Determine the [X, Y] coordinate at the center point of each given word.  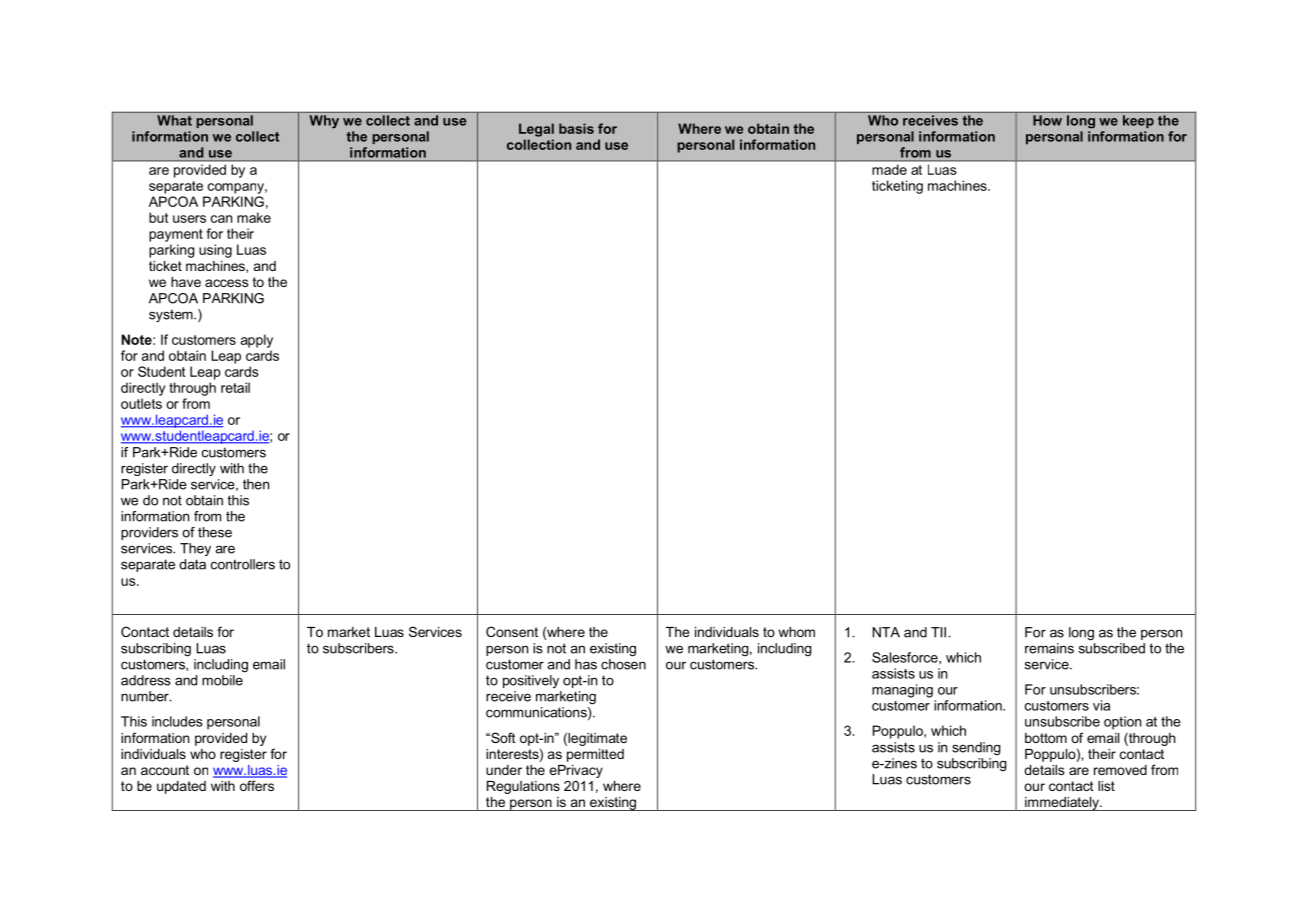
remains [1049, 648]
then [256, 484]
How [1047, 120]
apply [257, 341]
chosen [623, 664]
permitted [595, 755]
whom [796, 632]
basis [576, 128]
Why [324, 121]
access [227, 283]
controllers [243, 564]
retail [235, 387]
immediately [1062, 804]
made [890, 170]
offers [257, 786]
